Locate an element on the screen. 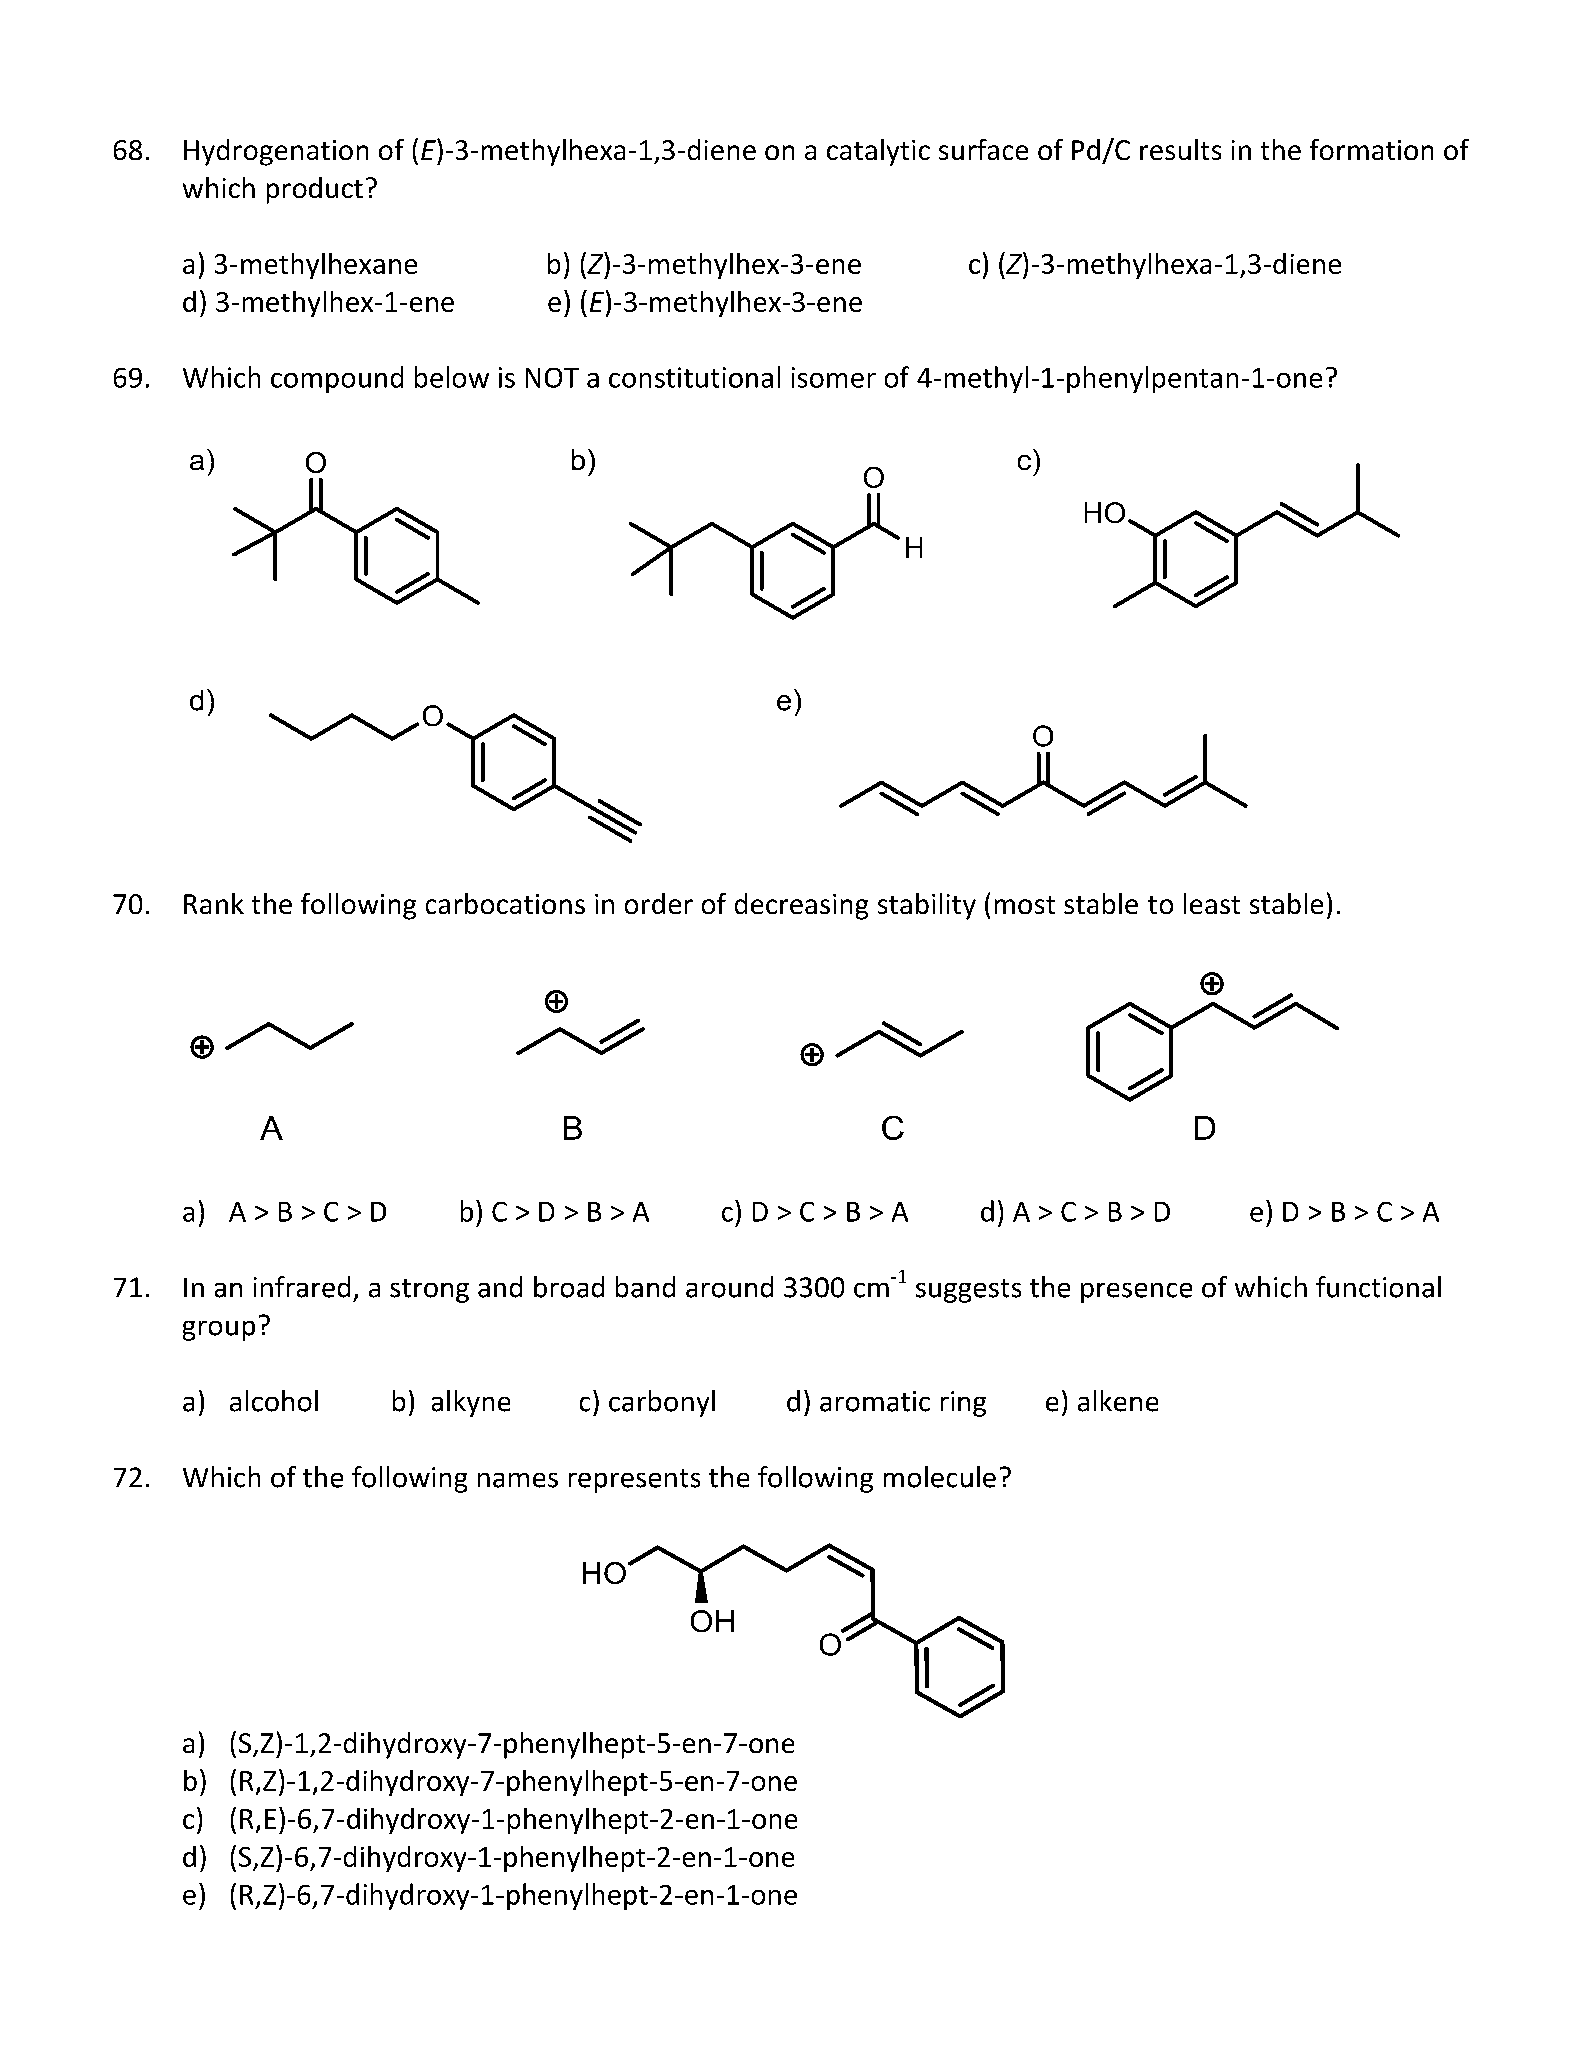 The width and height of the screenshot is (1585, 2051). Rank is located at coordinates (214, 903).
